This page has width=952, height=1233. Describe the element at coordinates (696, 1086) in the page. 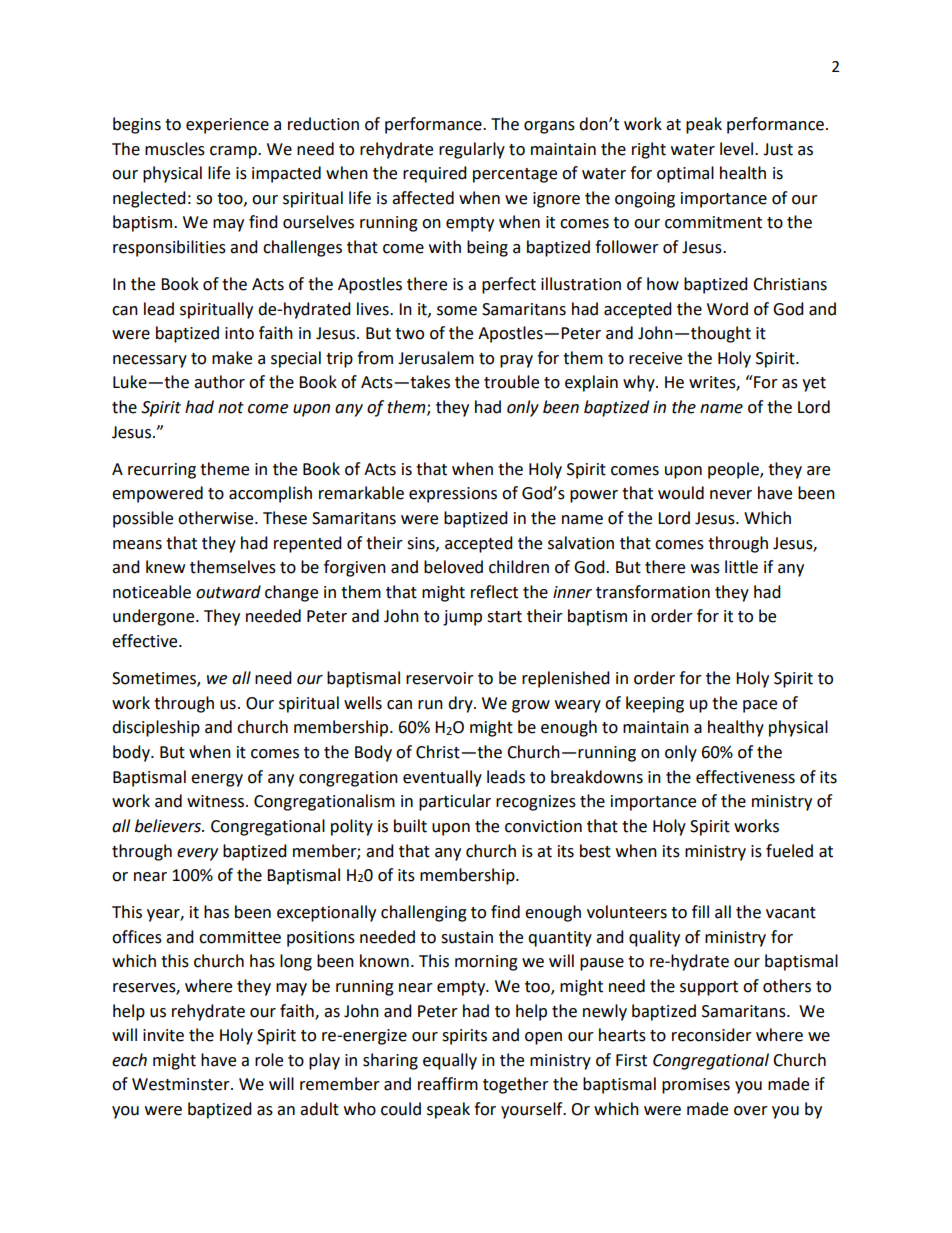

I see `promises` at that location.
